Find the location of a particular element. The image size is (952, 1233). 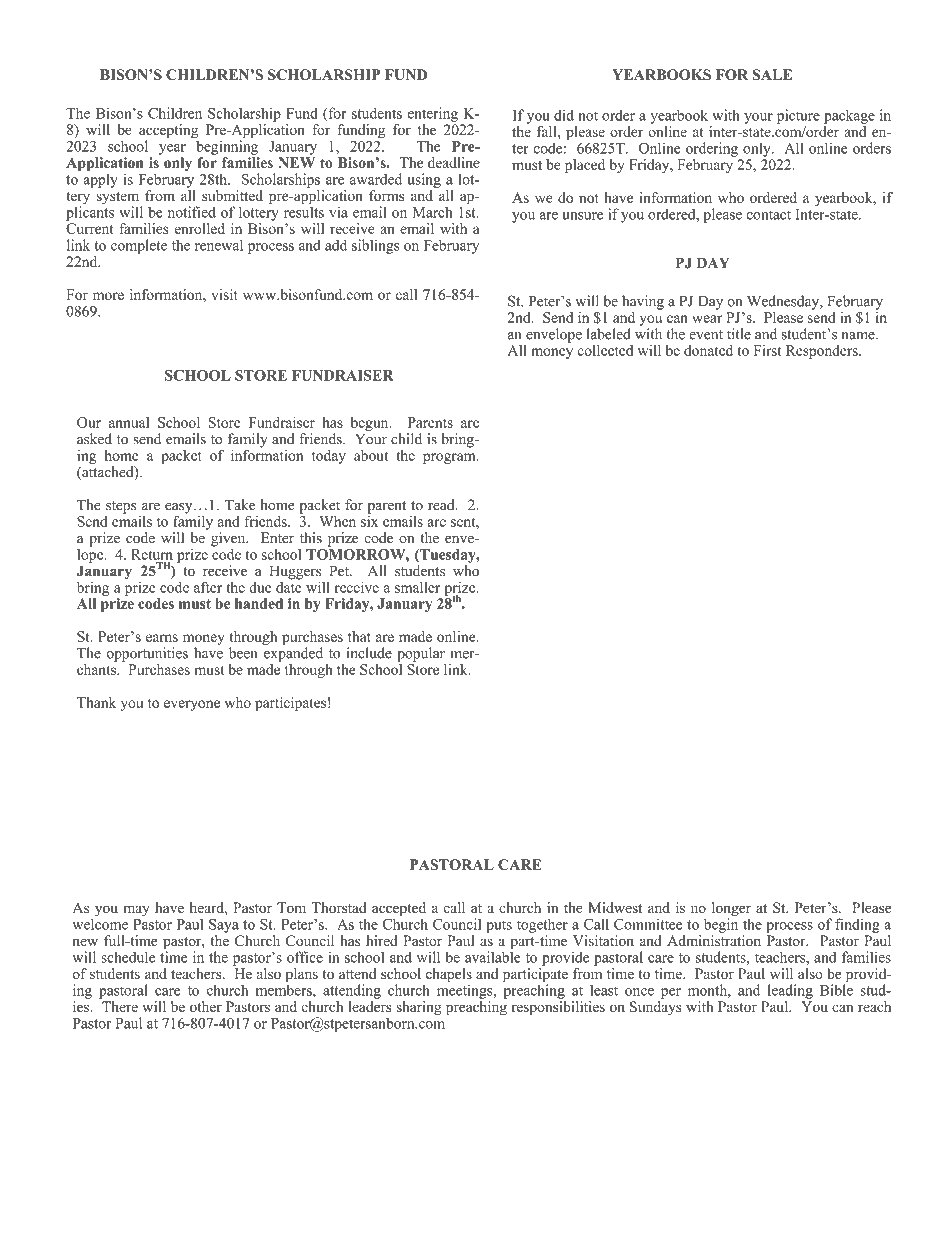

popular is located at coordinates (421, 654).
